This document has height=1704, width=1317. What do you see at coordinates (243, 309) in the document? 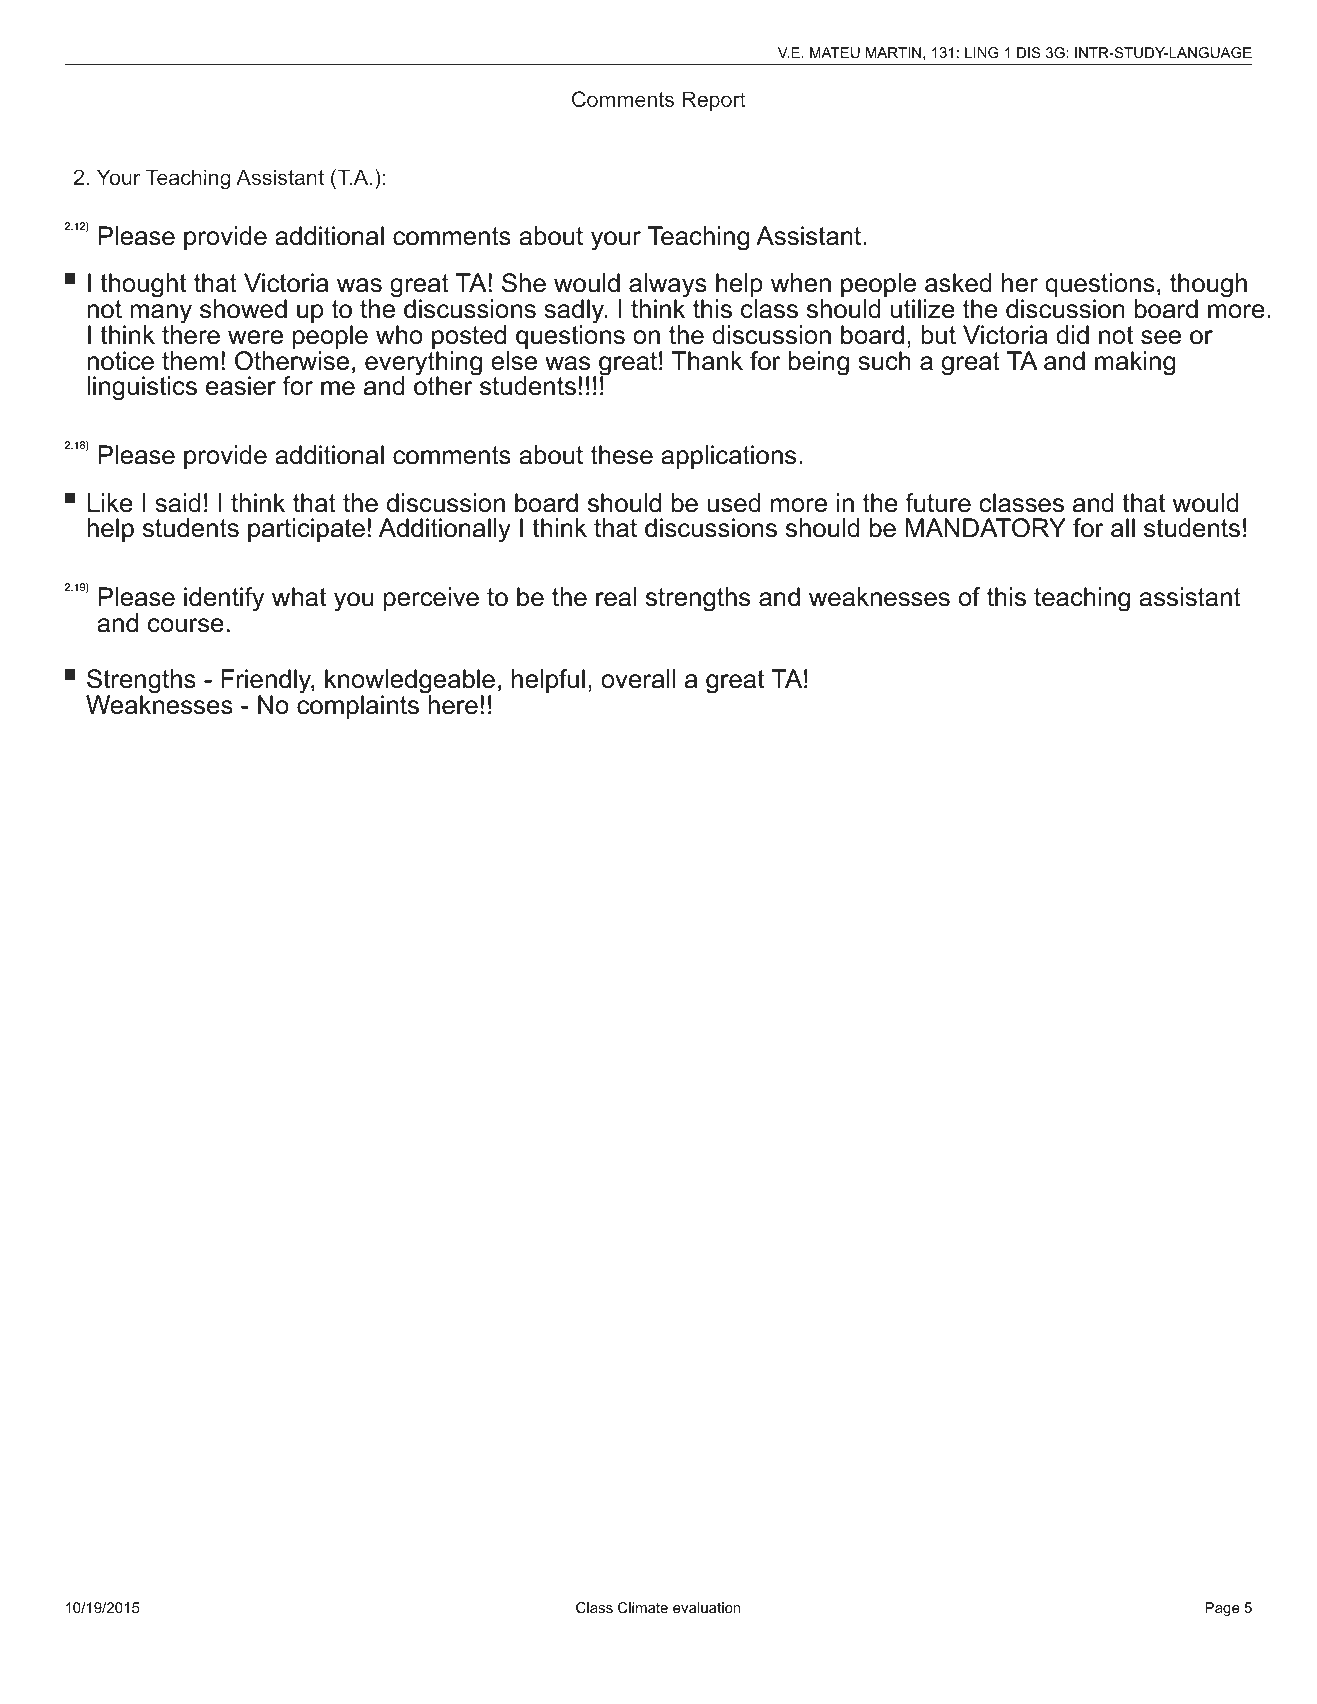
I see `showed` at bounding box center [243, 309].
